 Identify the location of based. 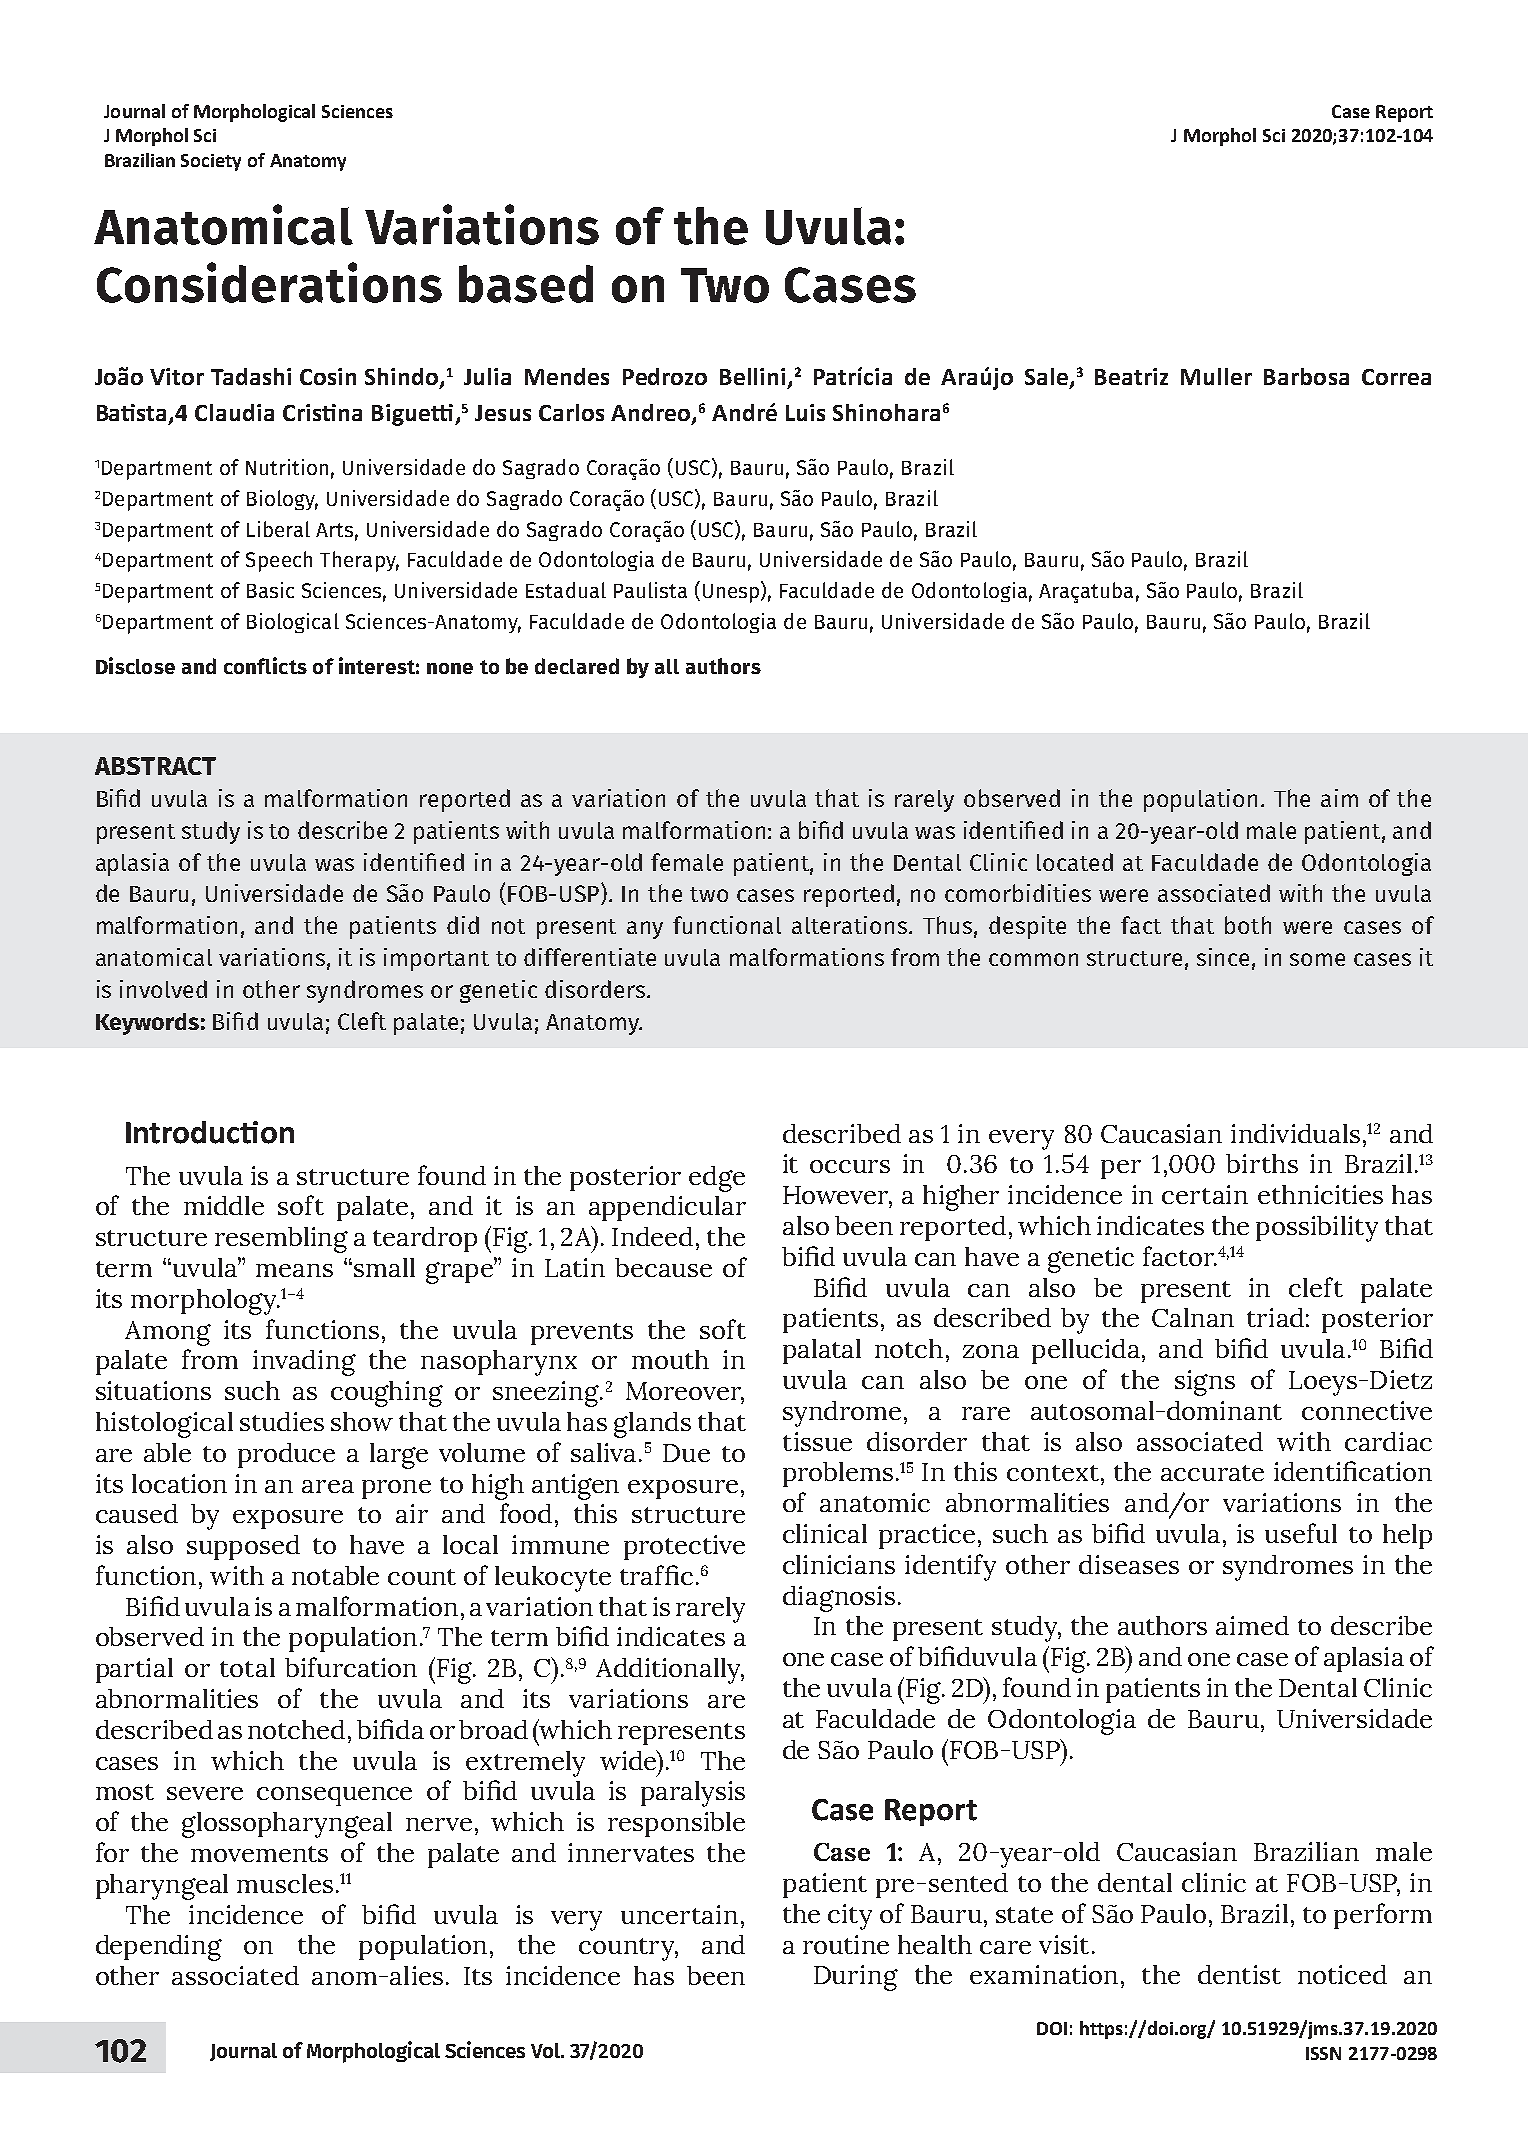
(526, 284).
